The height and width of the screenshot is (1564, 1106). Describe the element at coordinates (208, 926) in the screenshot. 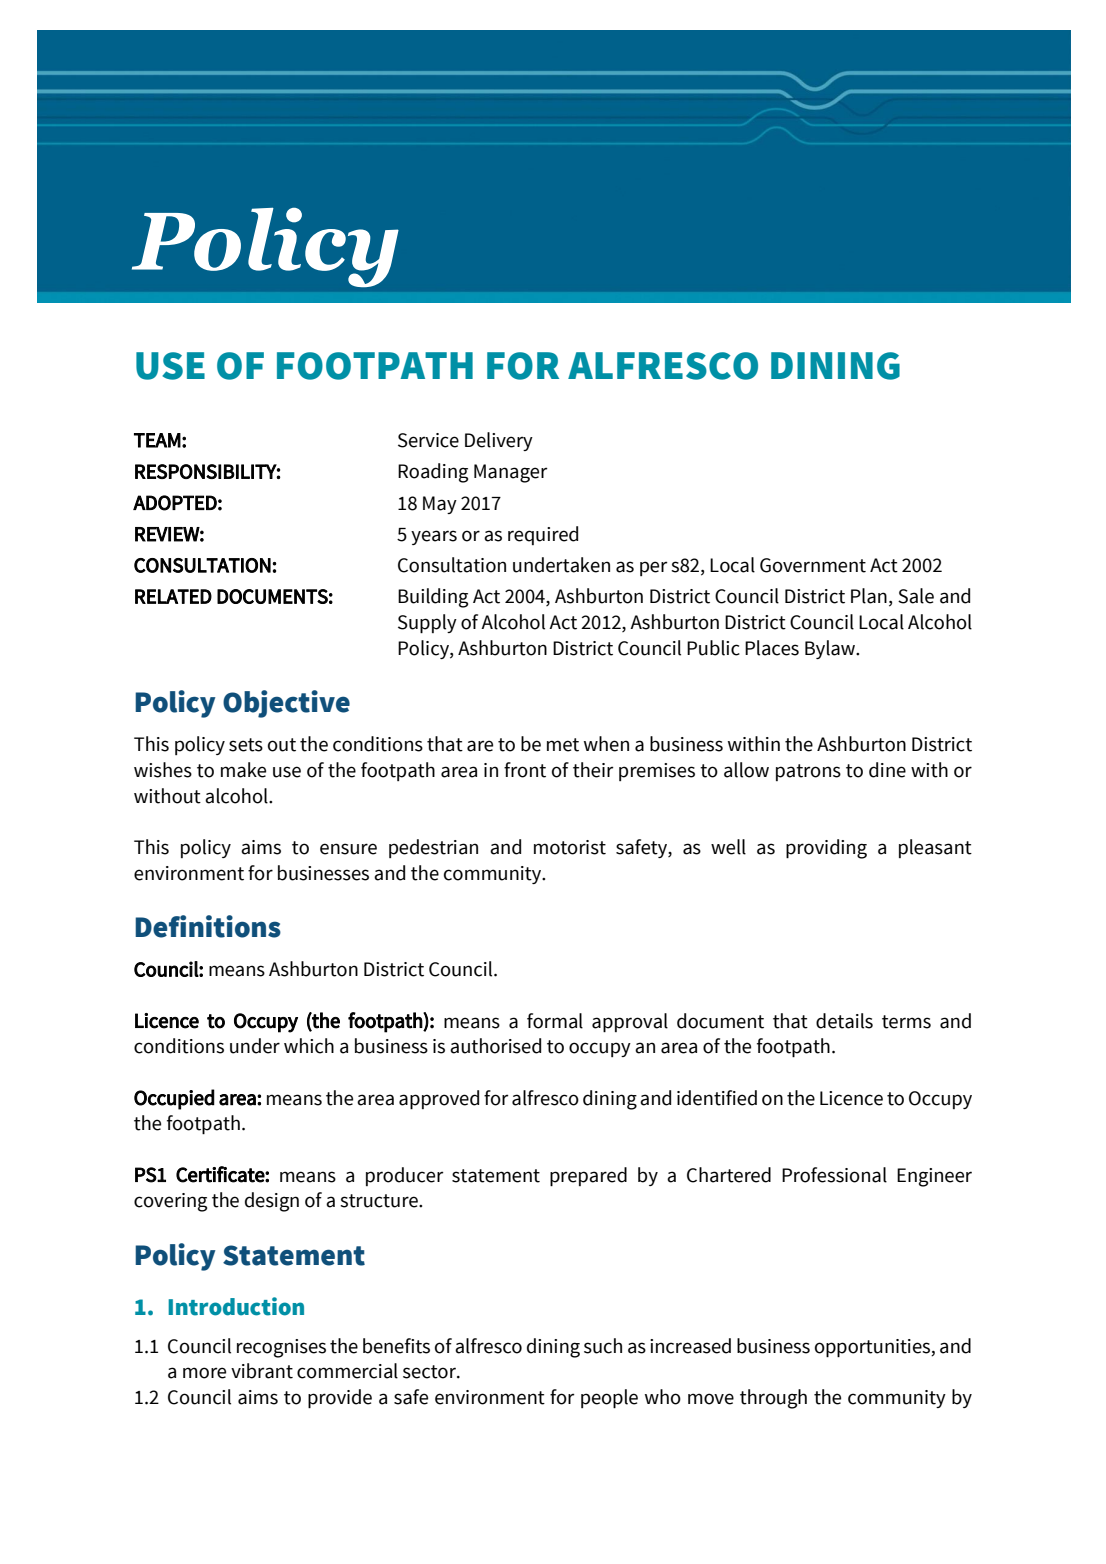

I see `Definitions` at that location.
